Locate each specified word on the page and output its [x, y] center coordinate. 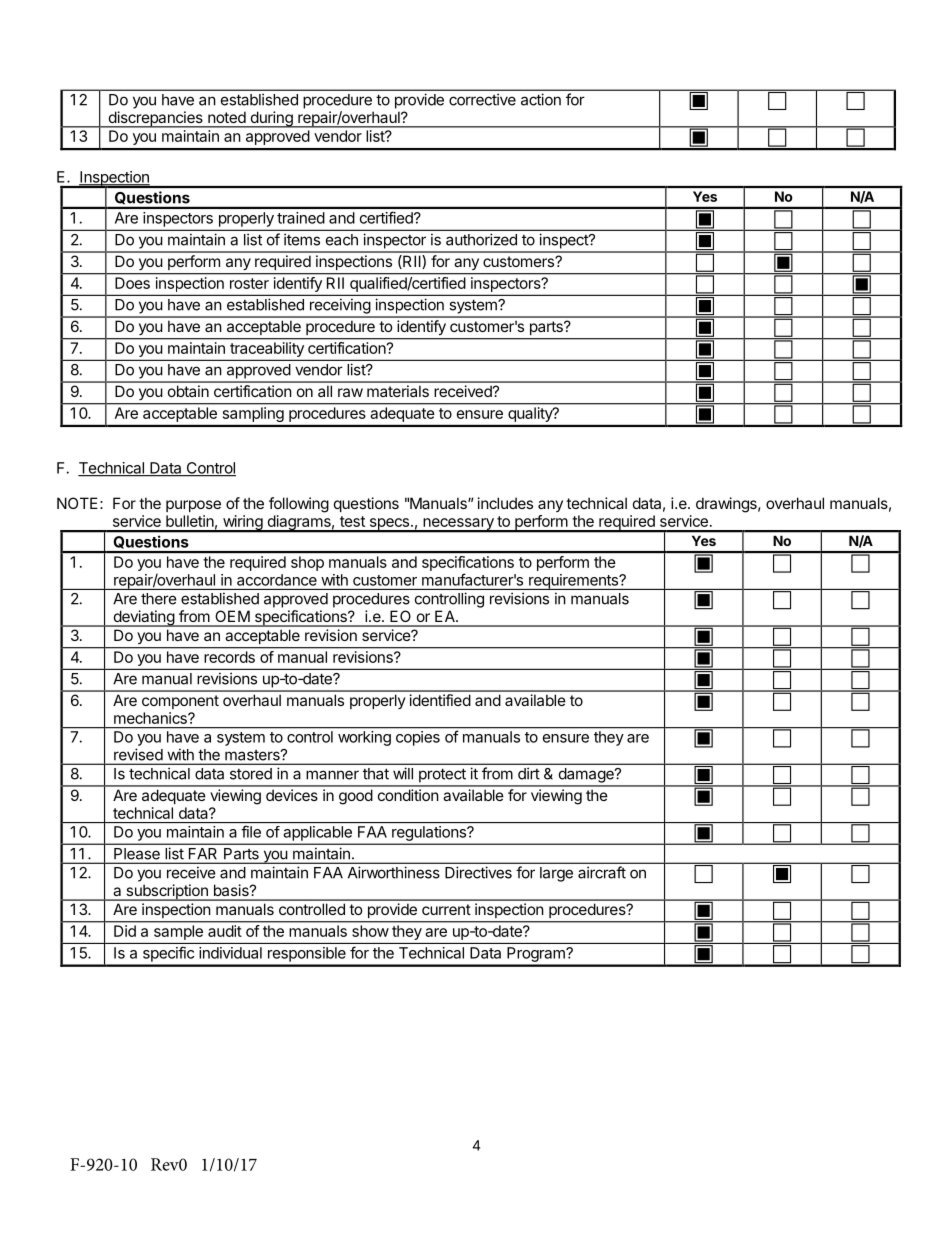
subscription [167, 892]
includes [505, 503]
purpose [193, 506]
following [299, 505]
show [370, 931]
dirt [529, 773]
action [541, 99]
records [230, 657]
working [364, 738]
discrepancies [155, 119]
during [271, 119]
